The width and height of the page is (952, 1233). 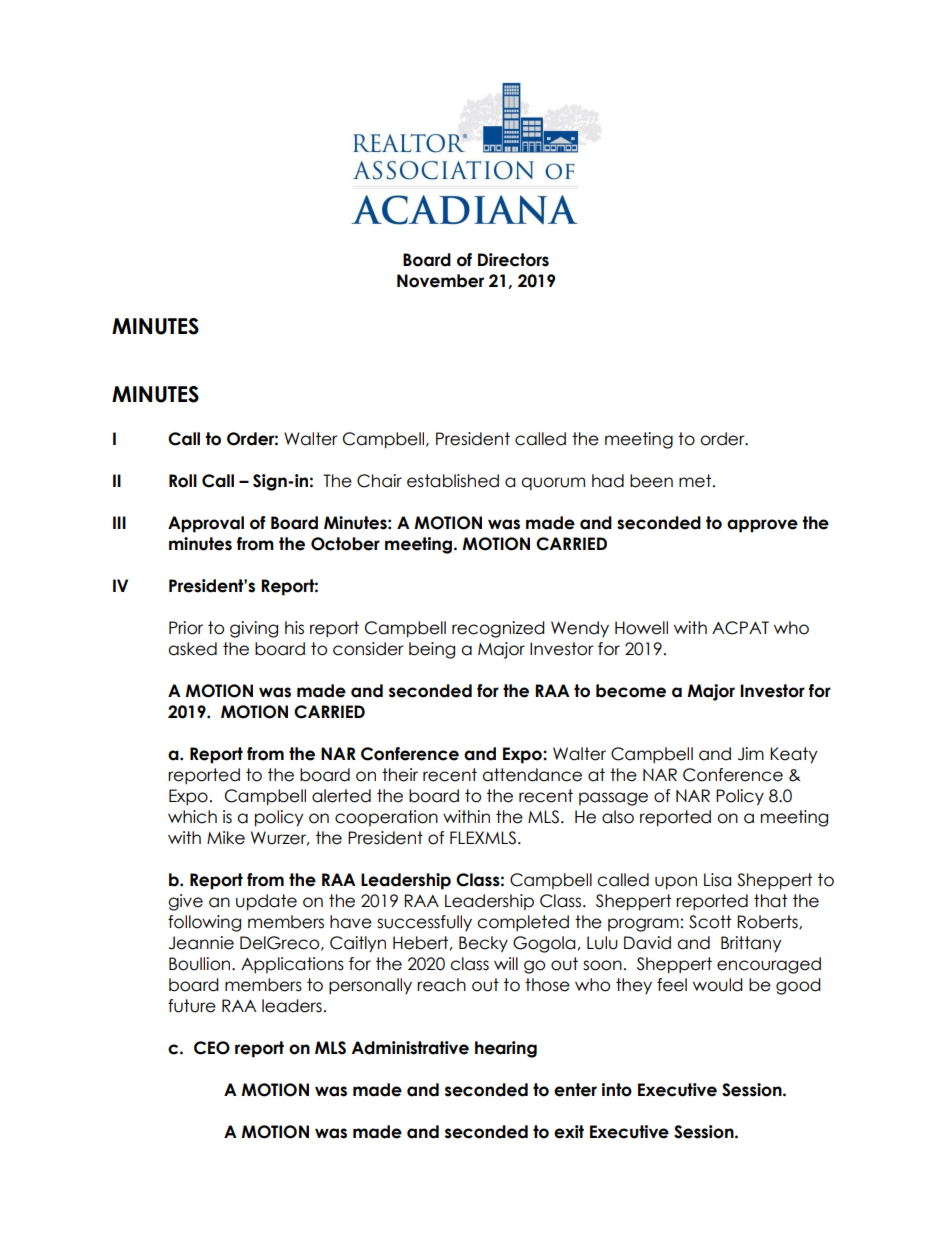 I want to click on Directors, so click(x=513, y=260).
